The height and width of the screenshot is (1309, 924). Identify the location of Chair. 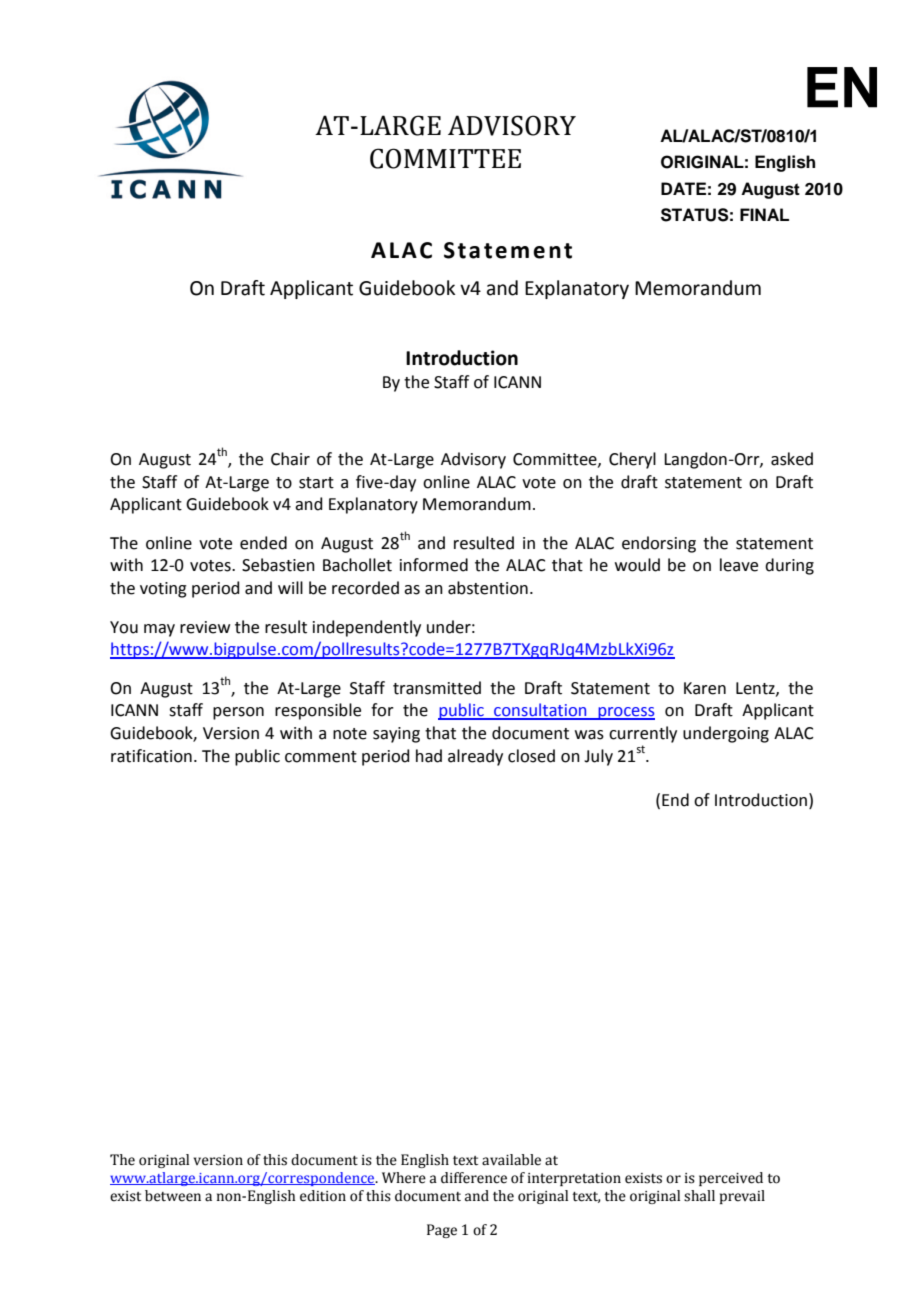
(290, 459).
